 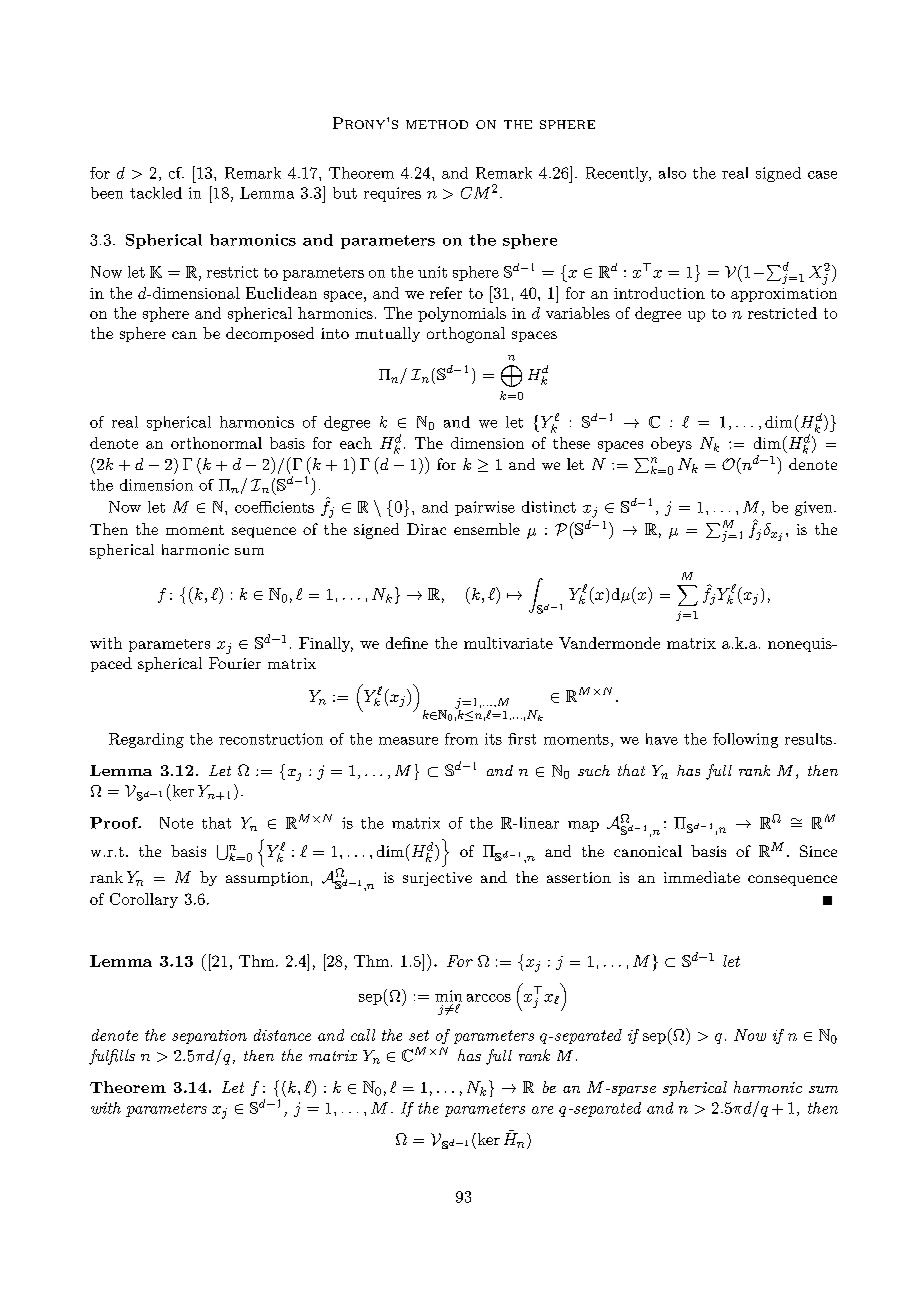 I want to click on separation, so click(x=209, y=1037).
